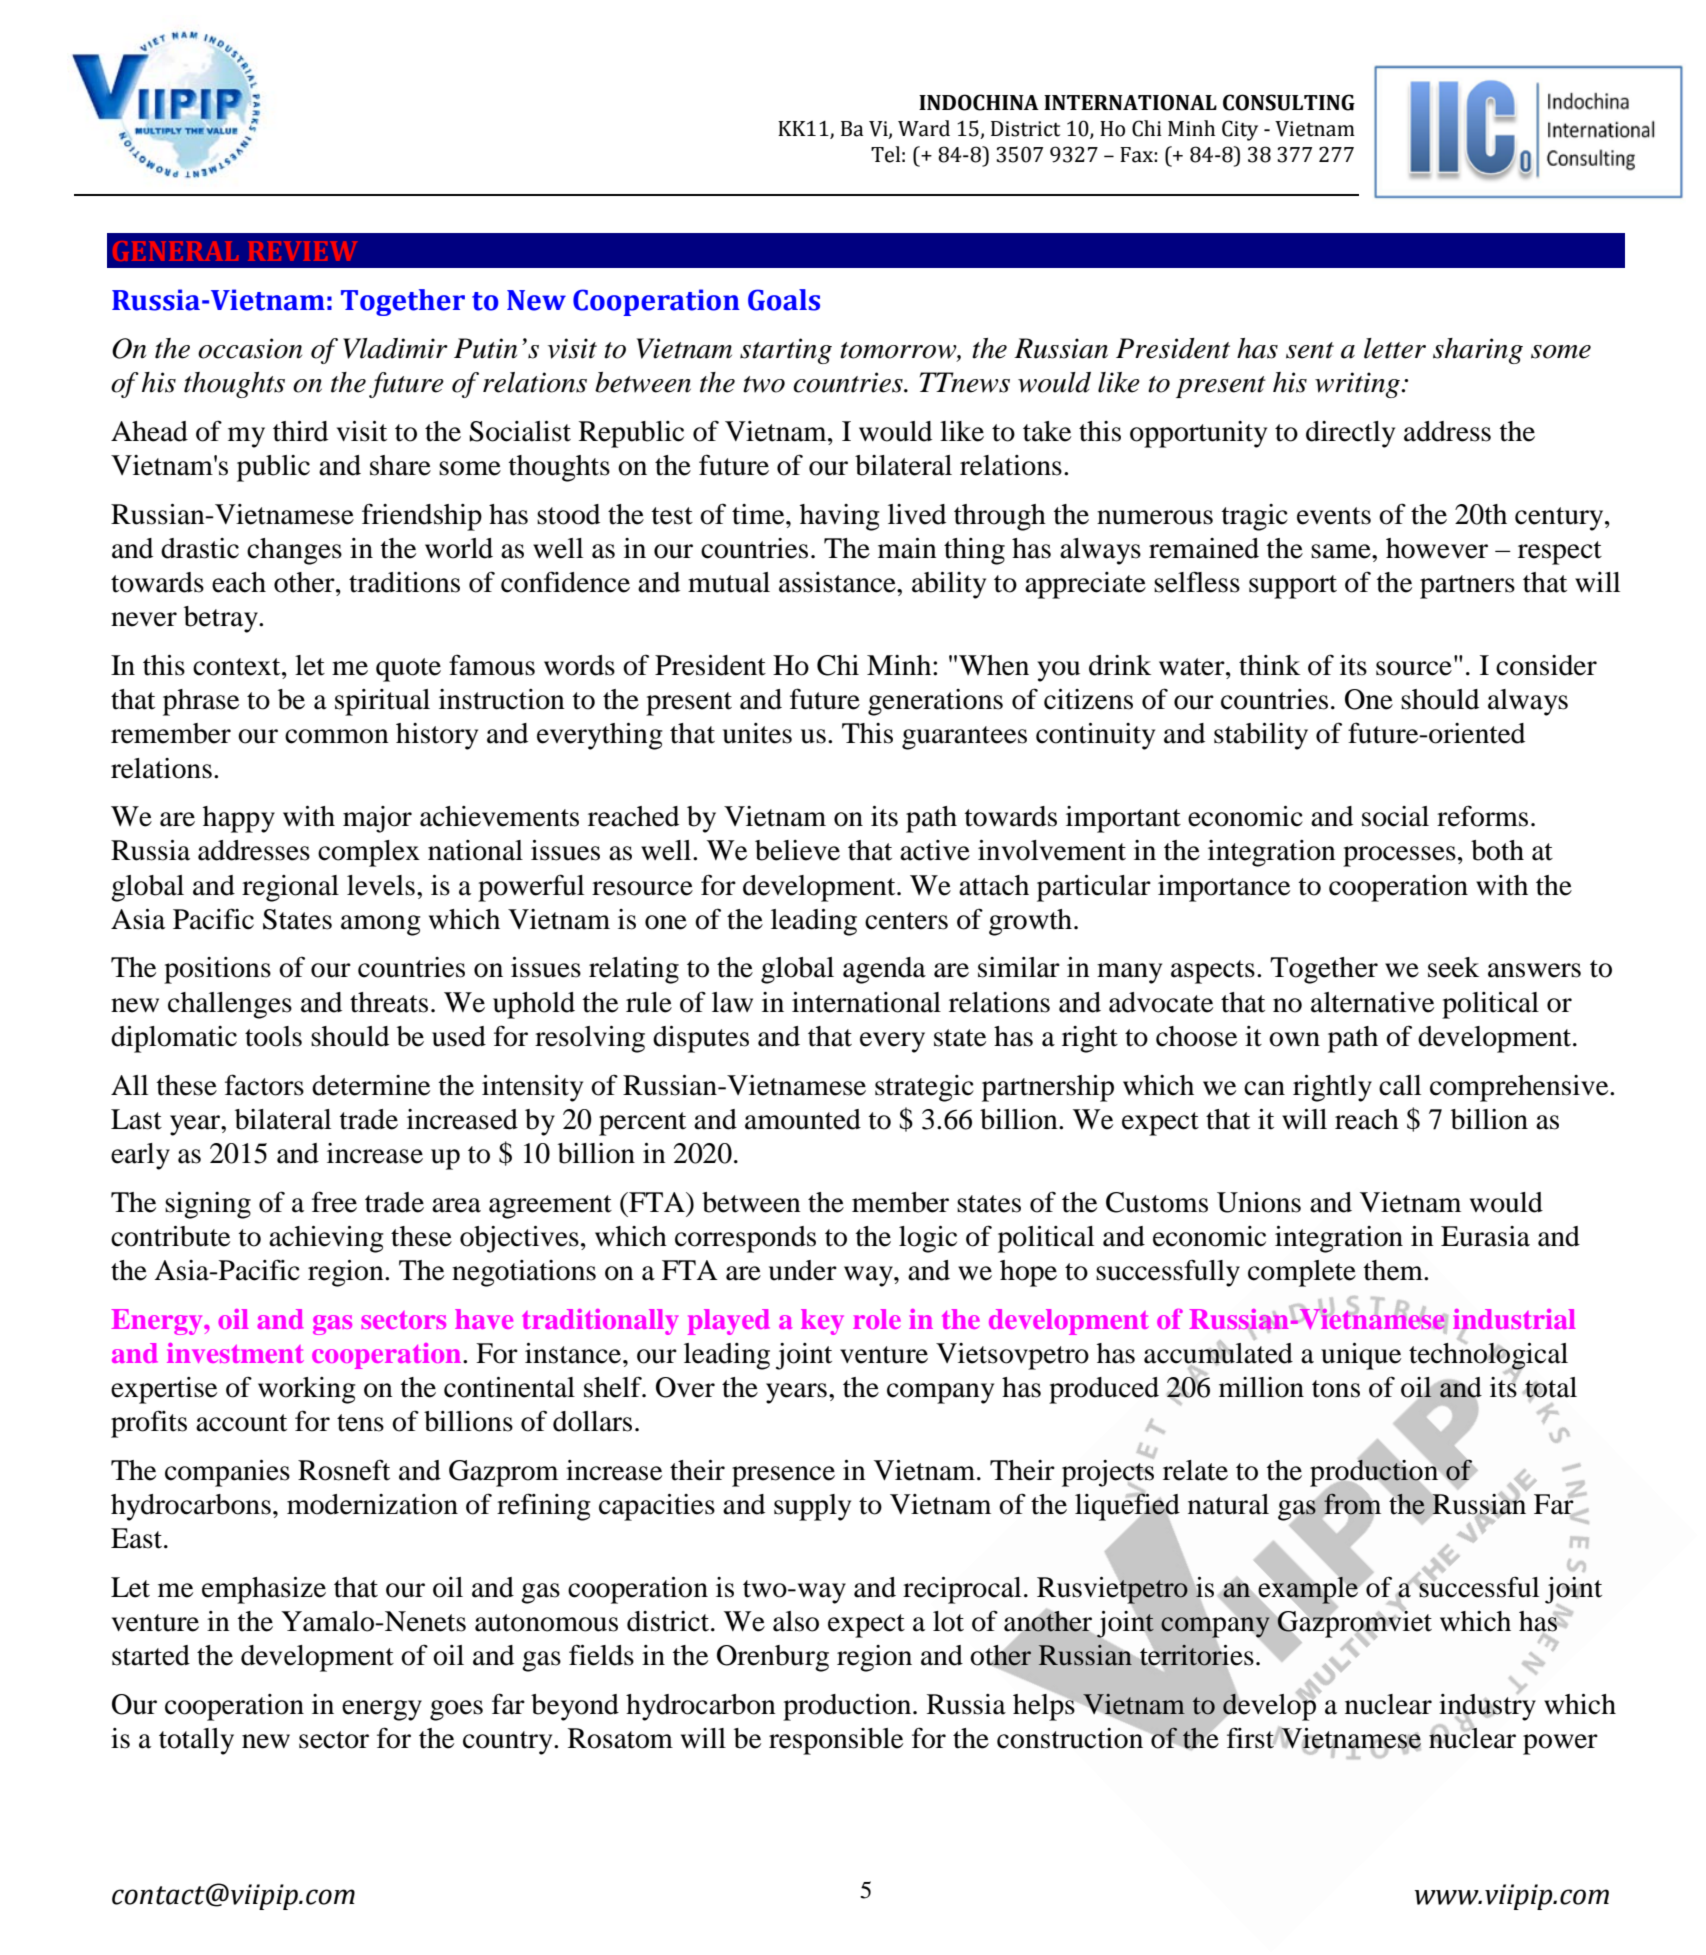 The image size is (1706, 1955). I want to click on industry, so click(1487, 1706).
